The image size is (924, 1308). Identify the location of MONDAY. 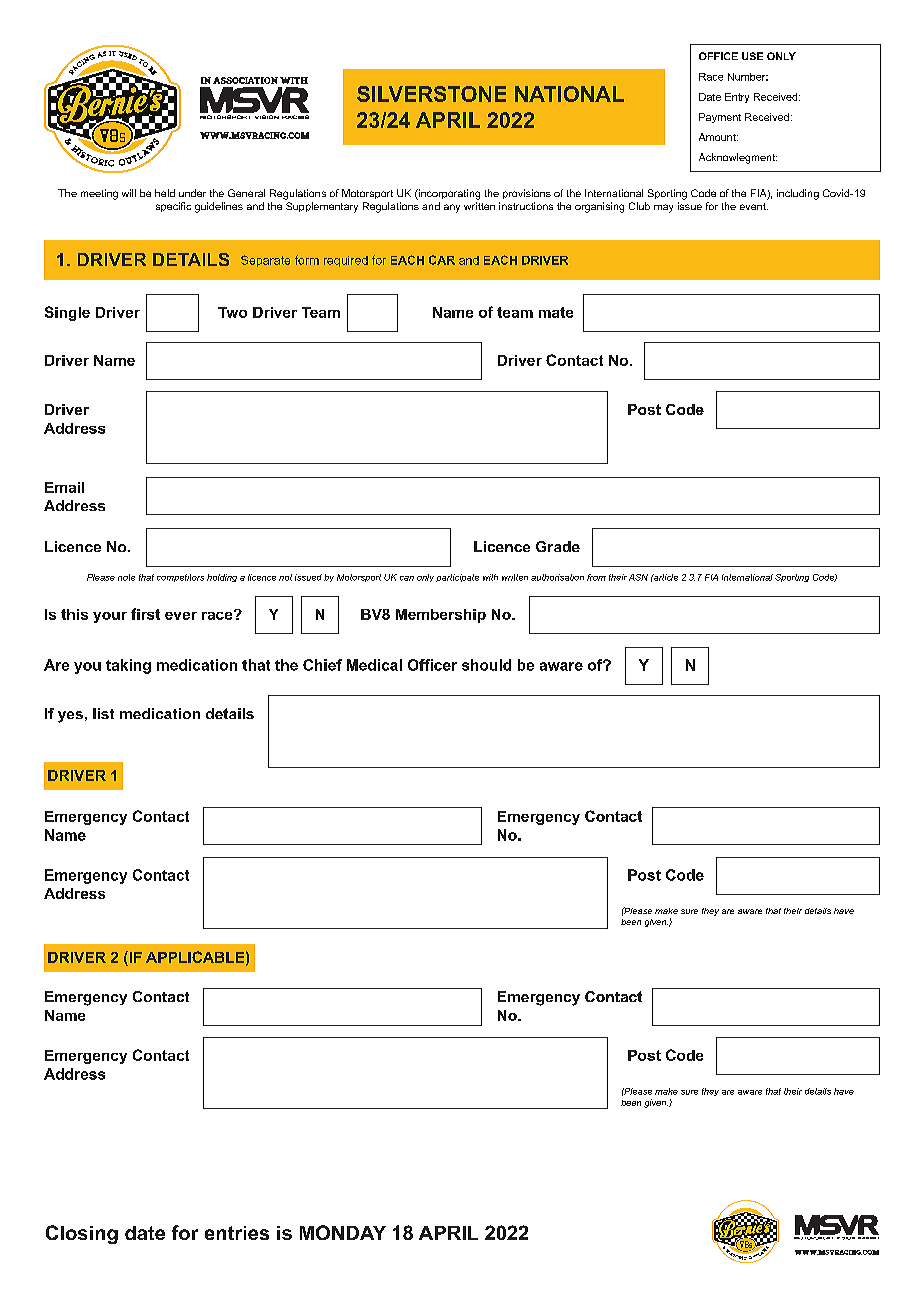
(343, 1232).
